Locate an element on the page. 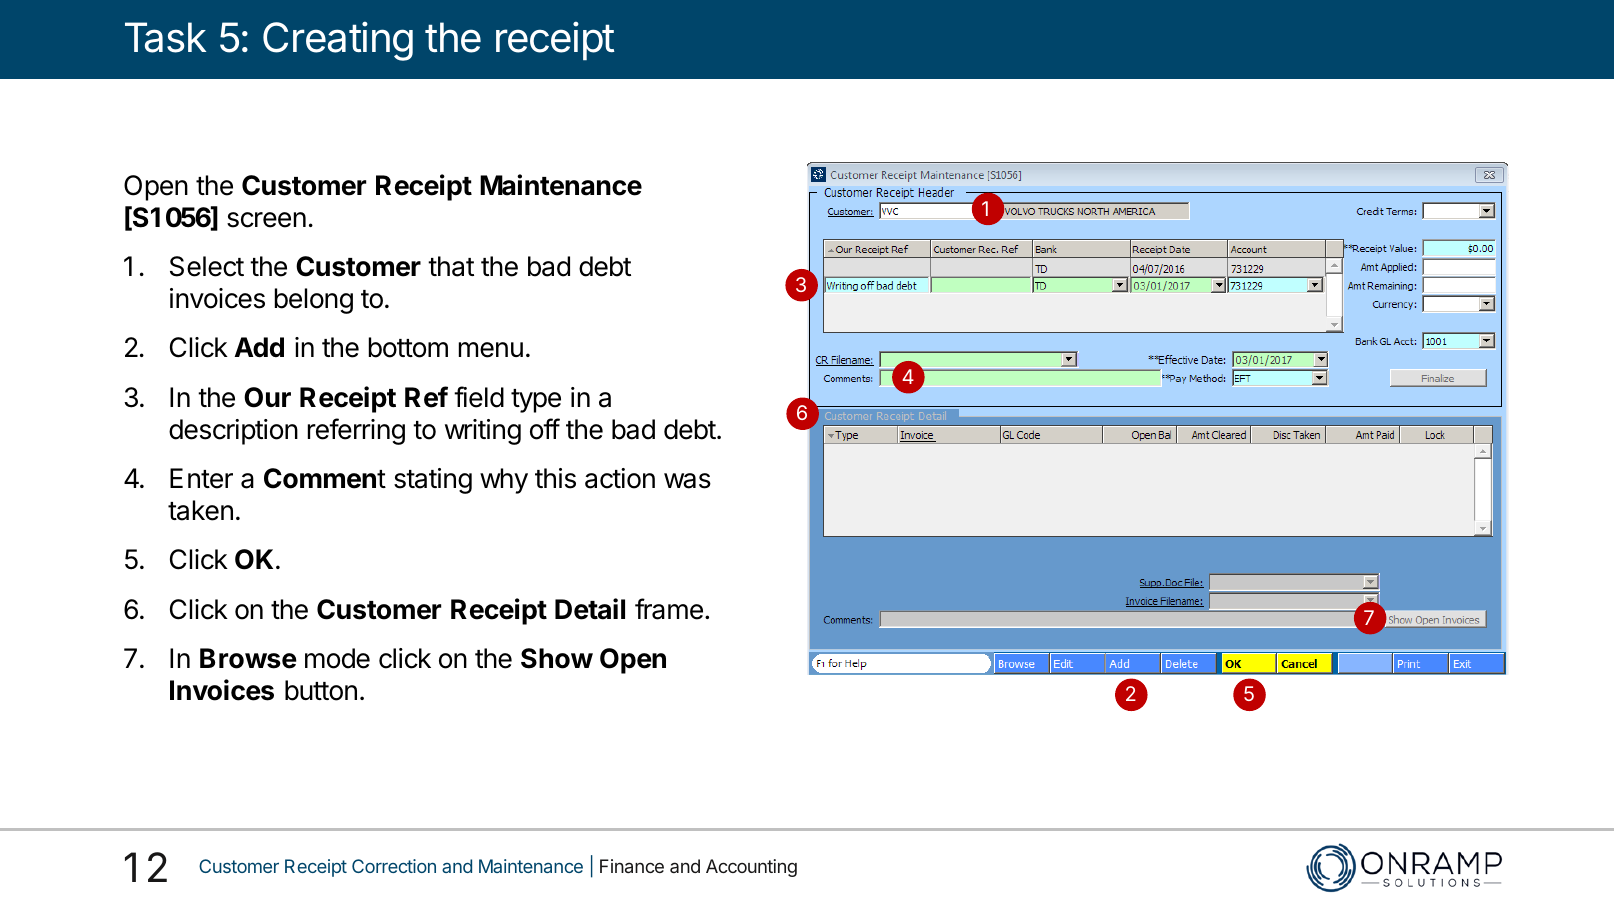 Image resolution: width=1614 pixels, height=908 pixels. Finance is located at coordinates (632, 866).
